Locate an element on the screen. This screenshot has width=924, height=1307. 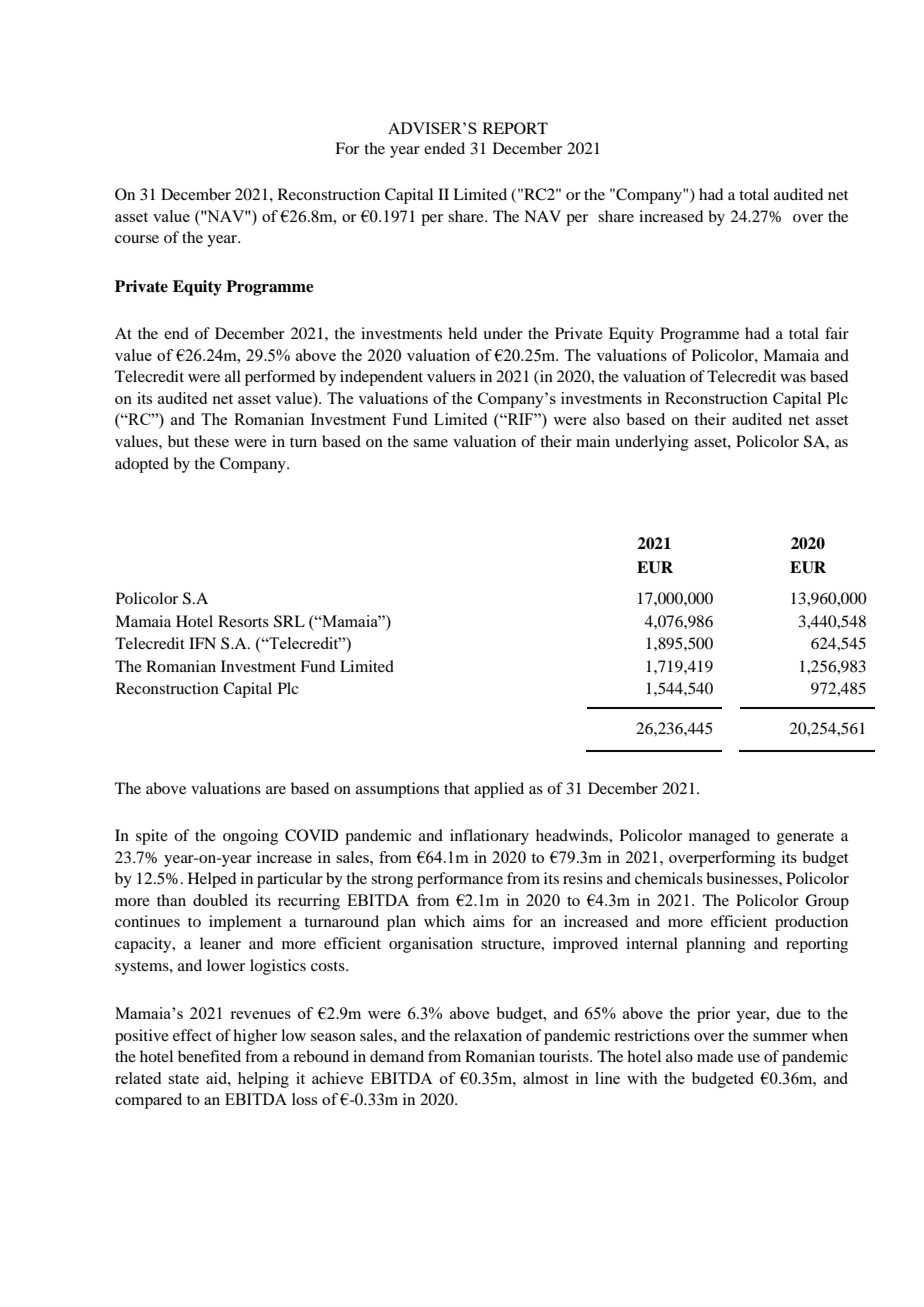
applied is located at coordinates (499, 790).
